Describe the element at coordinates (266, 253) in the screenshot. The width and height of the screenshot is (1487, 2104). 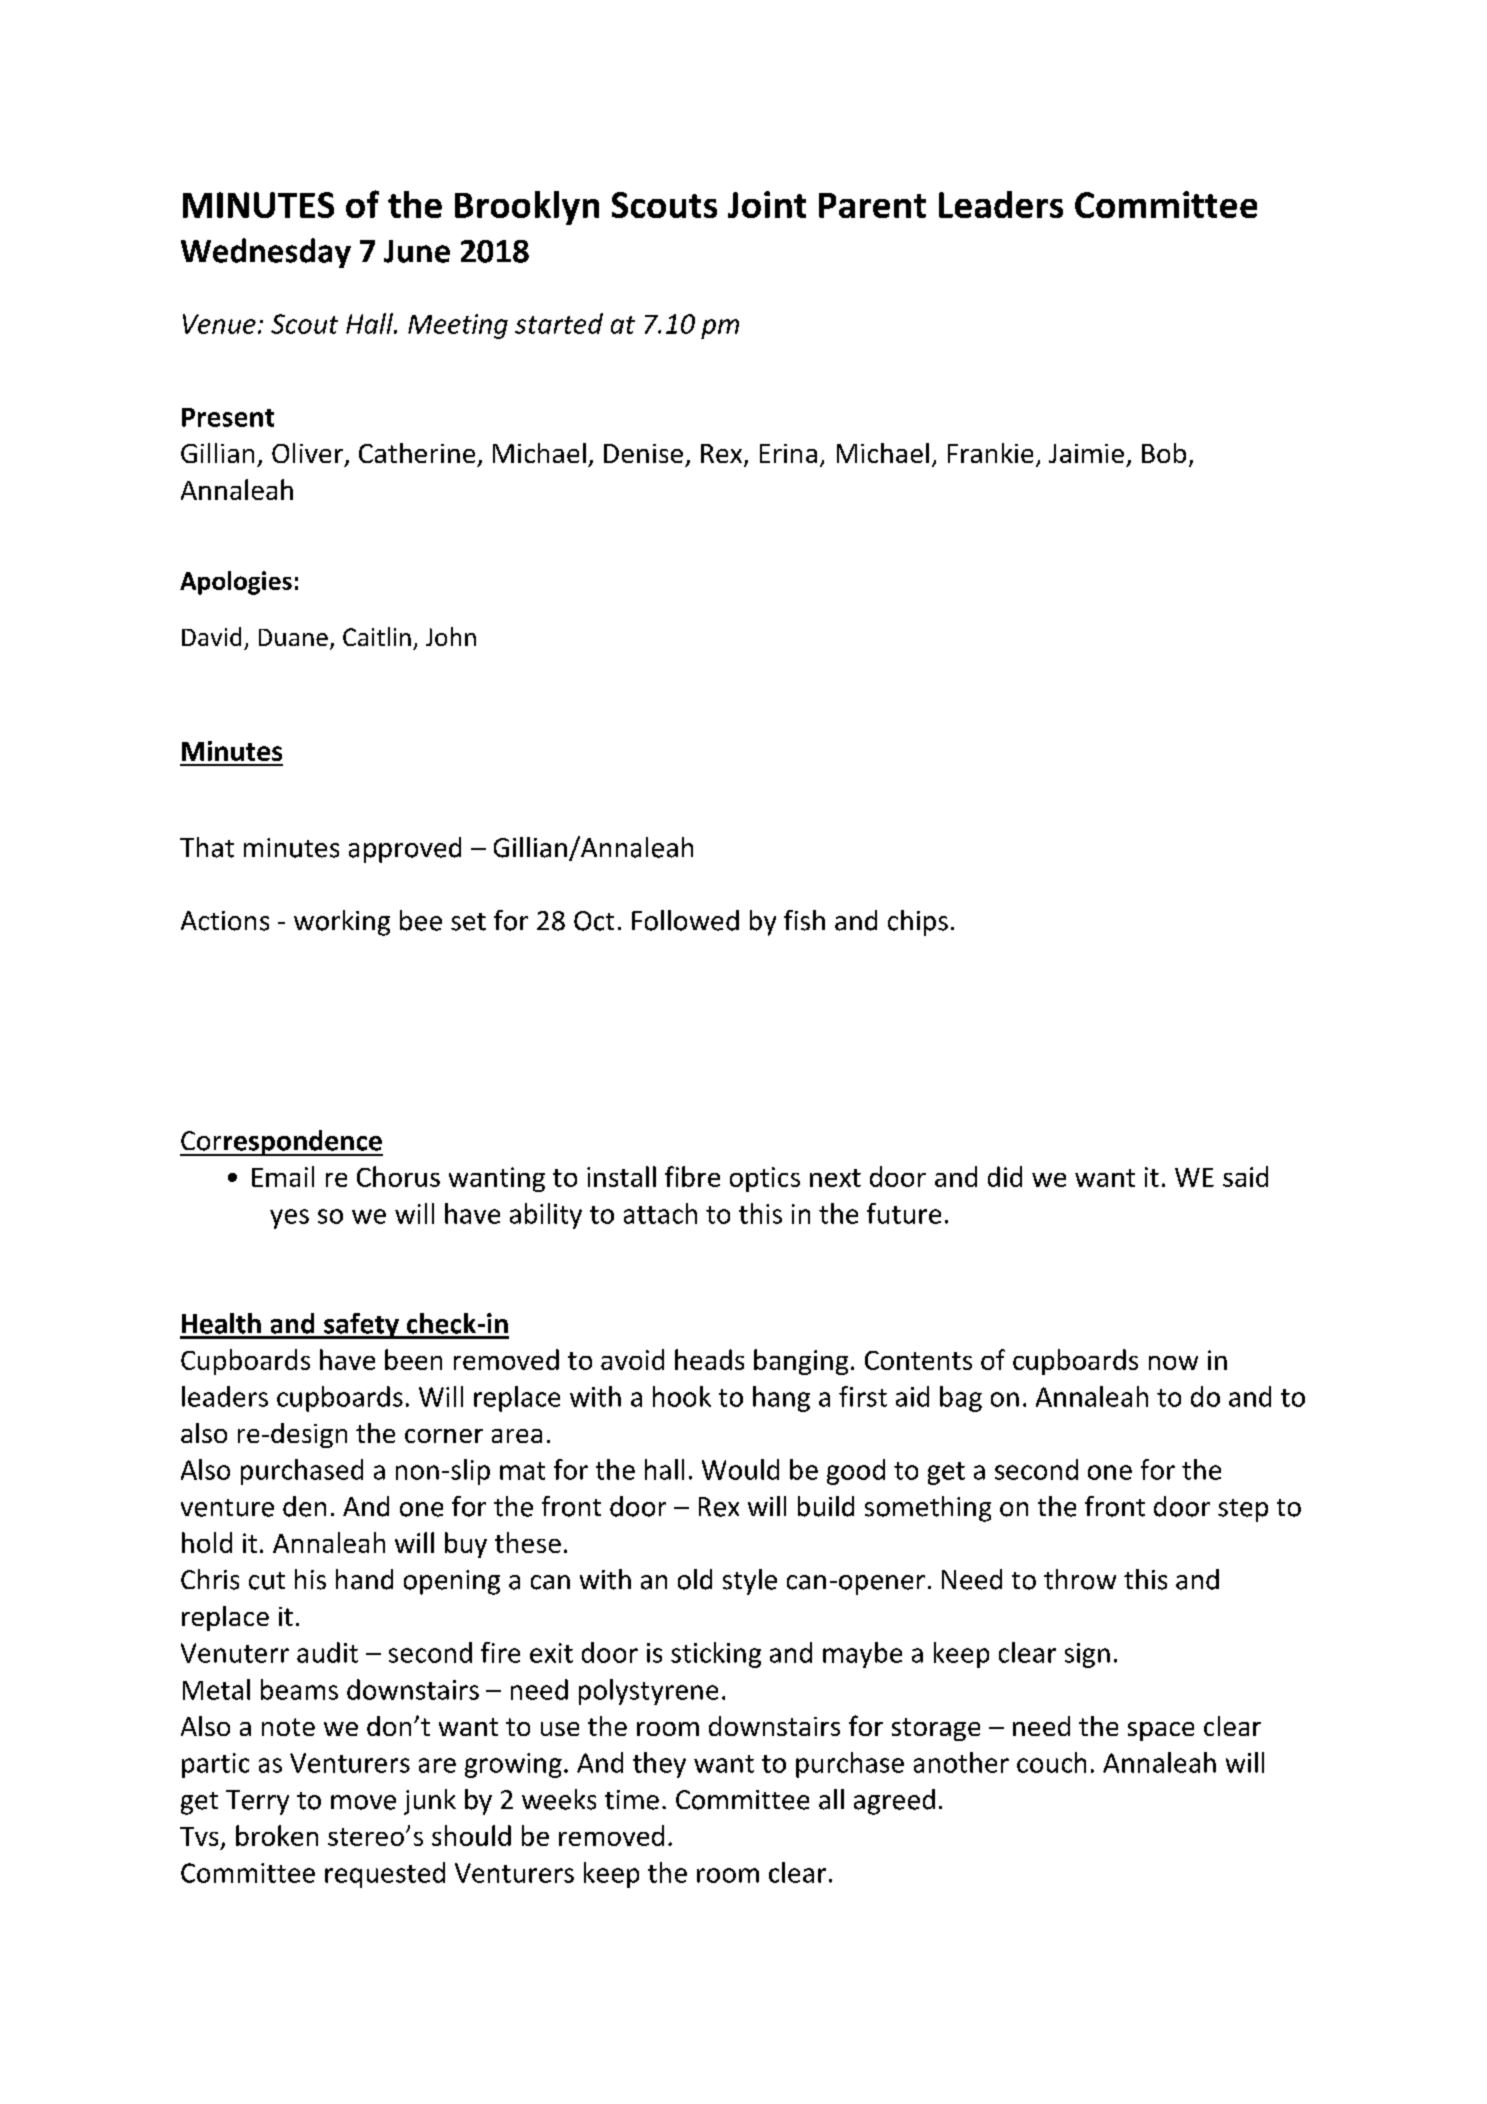
I see `Wednesday` at that location.
